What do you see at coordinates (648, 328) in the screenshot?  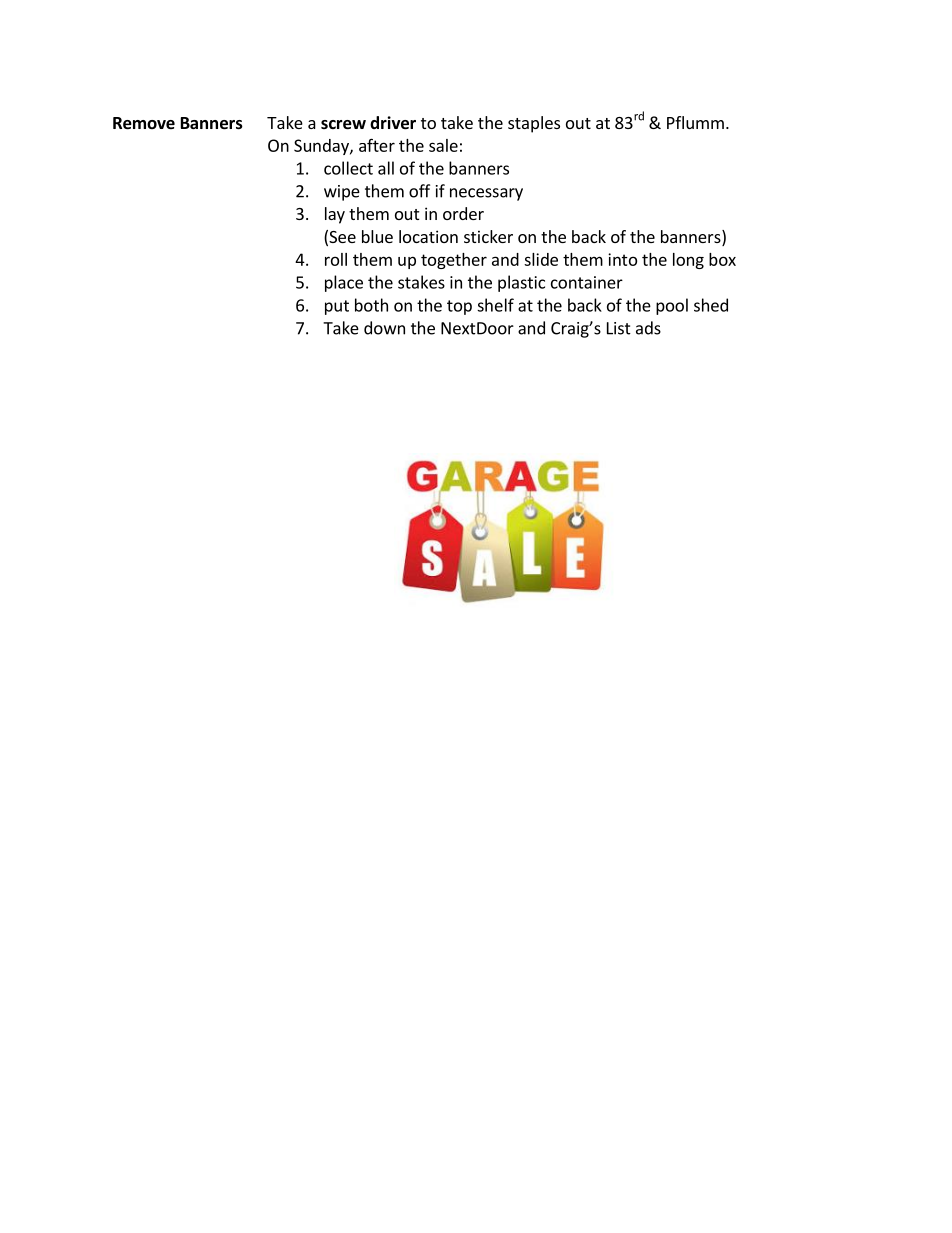 I see `ads` at bounding box center [648, 328].
